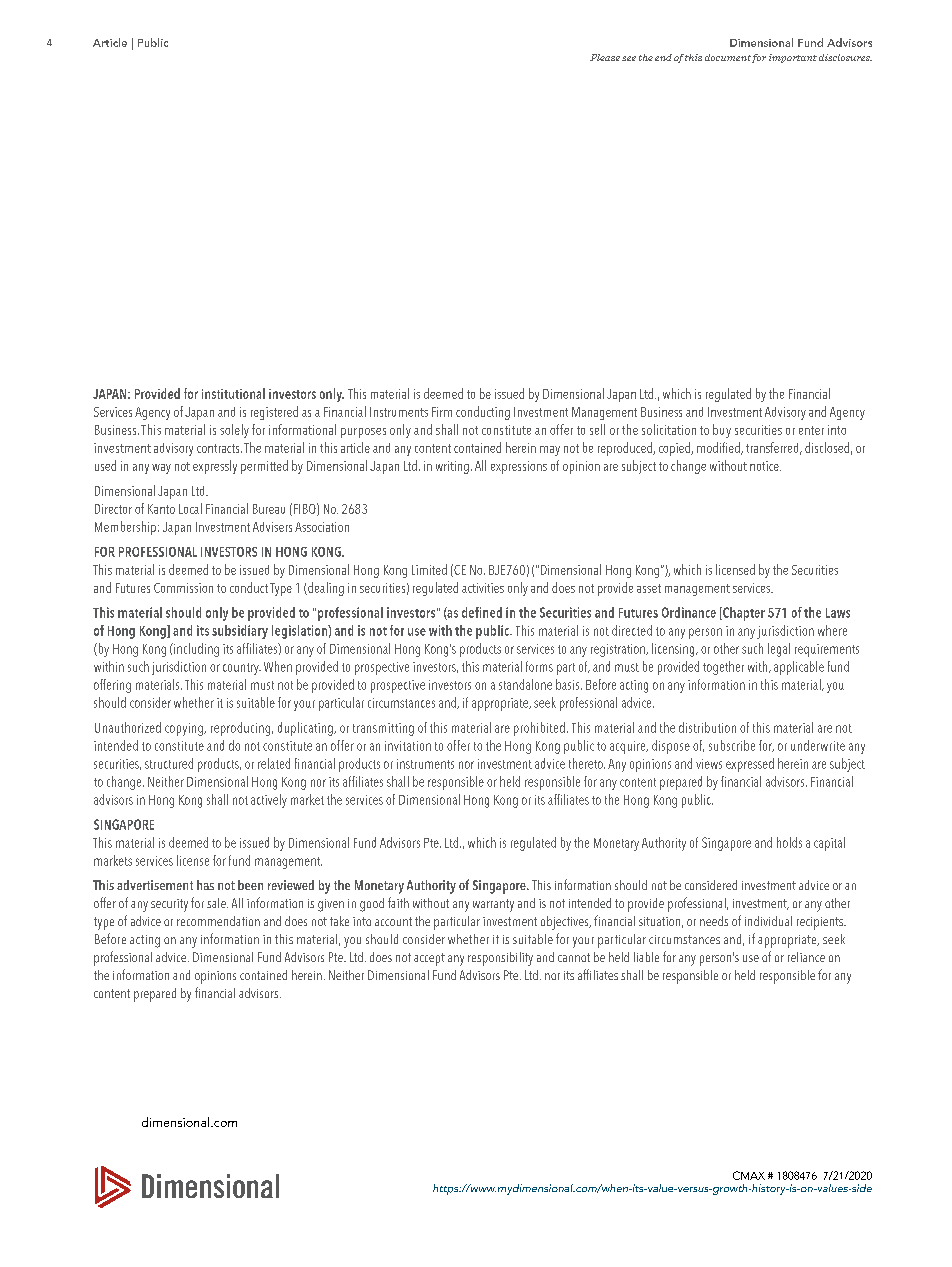 This screenshot has height=1267, width=952. I want to click on document, so click(728, 57).
